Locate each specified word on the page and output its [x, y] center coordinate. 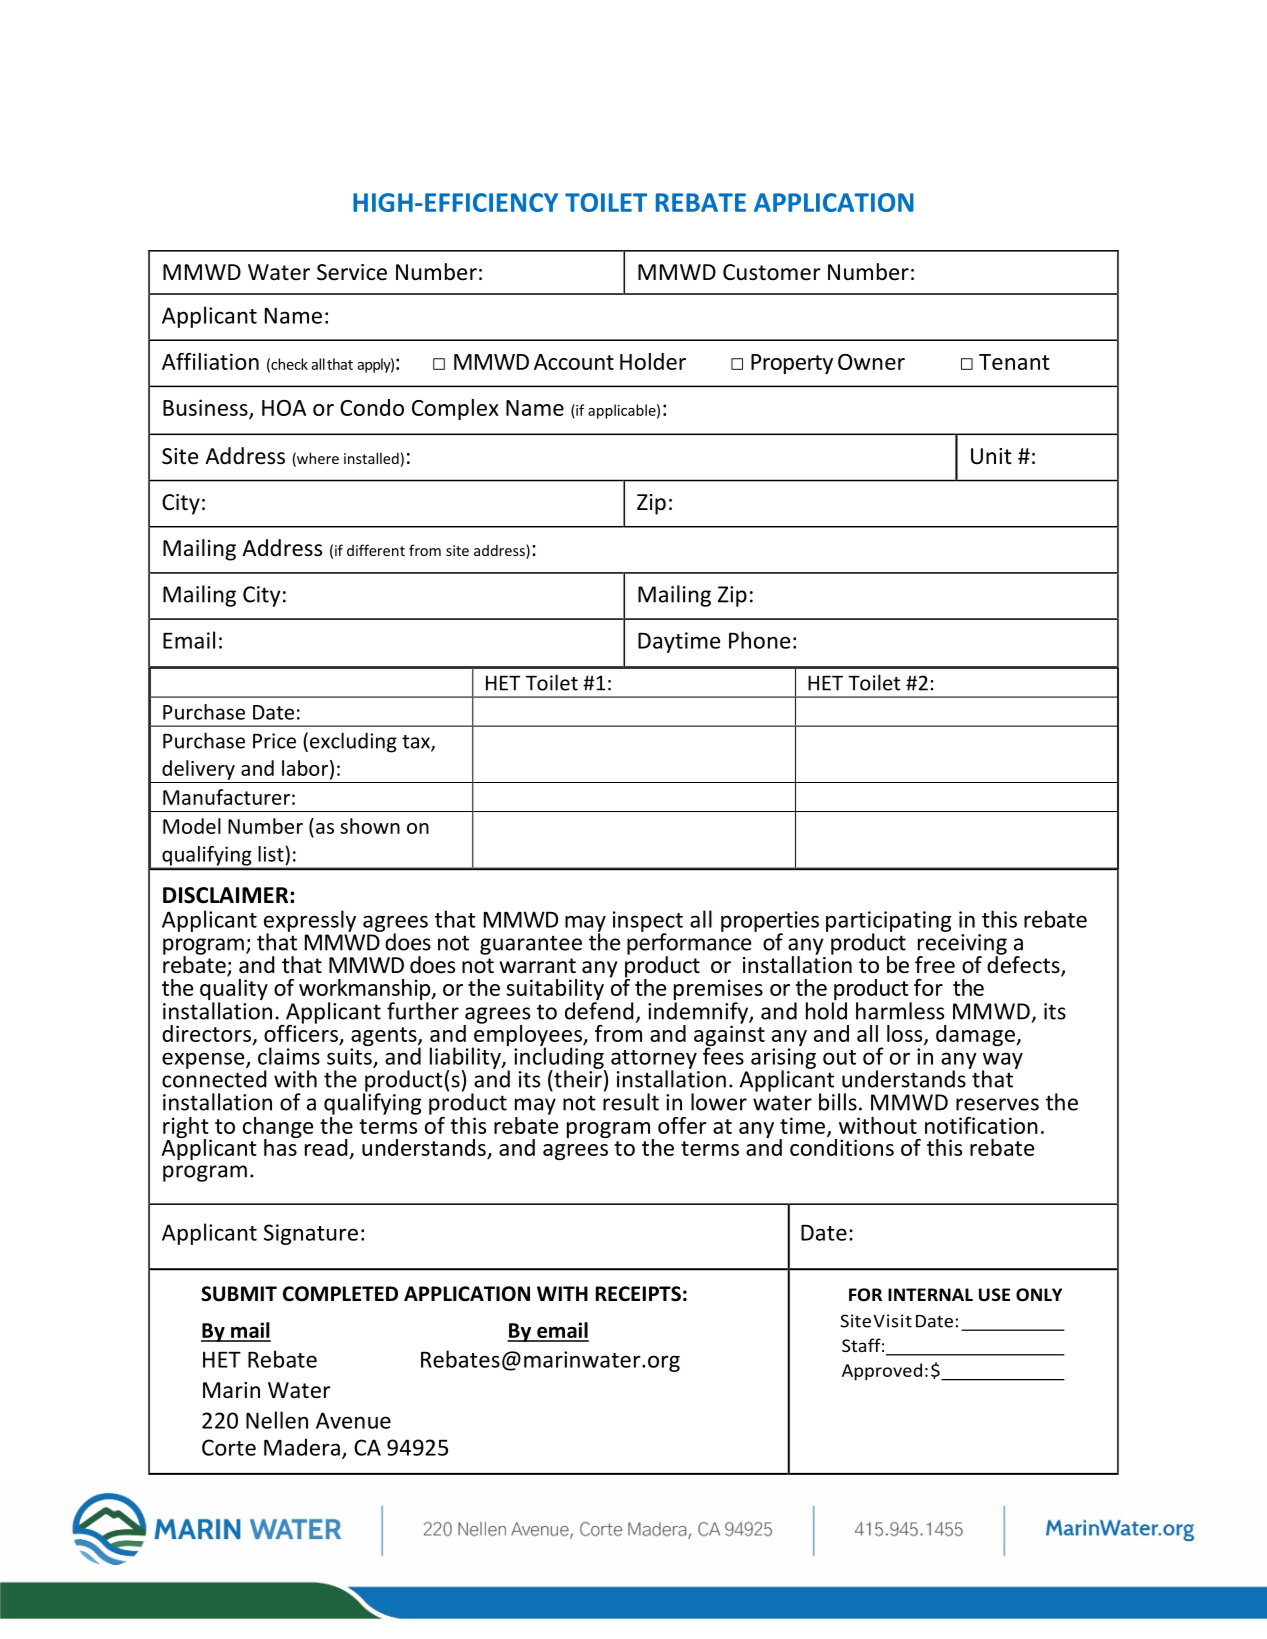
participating [888, 922]
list [272, 854]
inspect [648, 922]
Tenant [1014, 362]
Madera [302, 1447]
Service [352, 272]
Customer [772, 272]
